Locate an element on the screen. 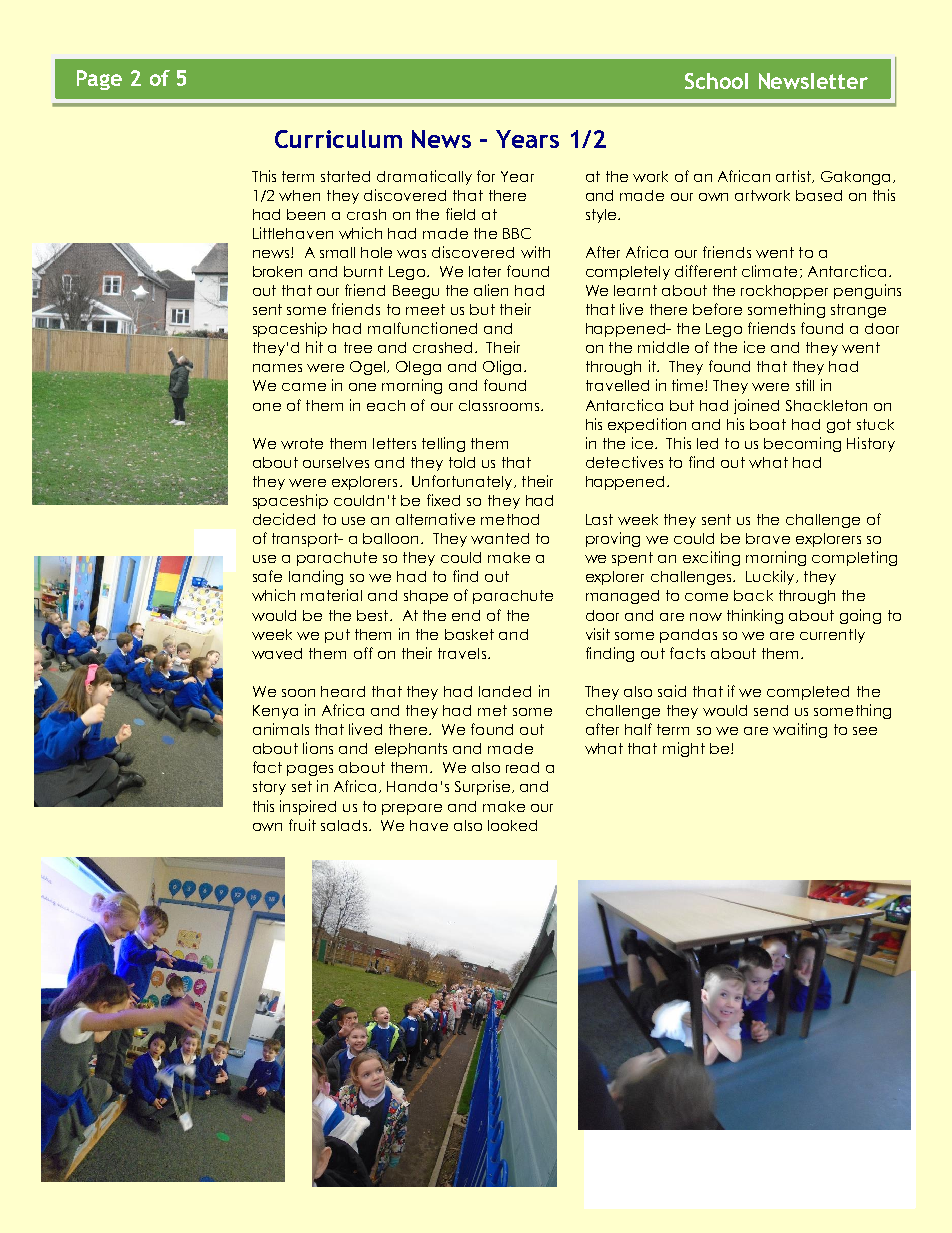 The width and height of the screenshot is (952, 1233). Luckily is located at coordinates (771, 577).
